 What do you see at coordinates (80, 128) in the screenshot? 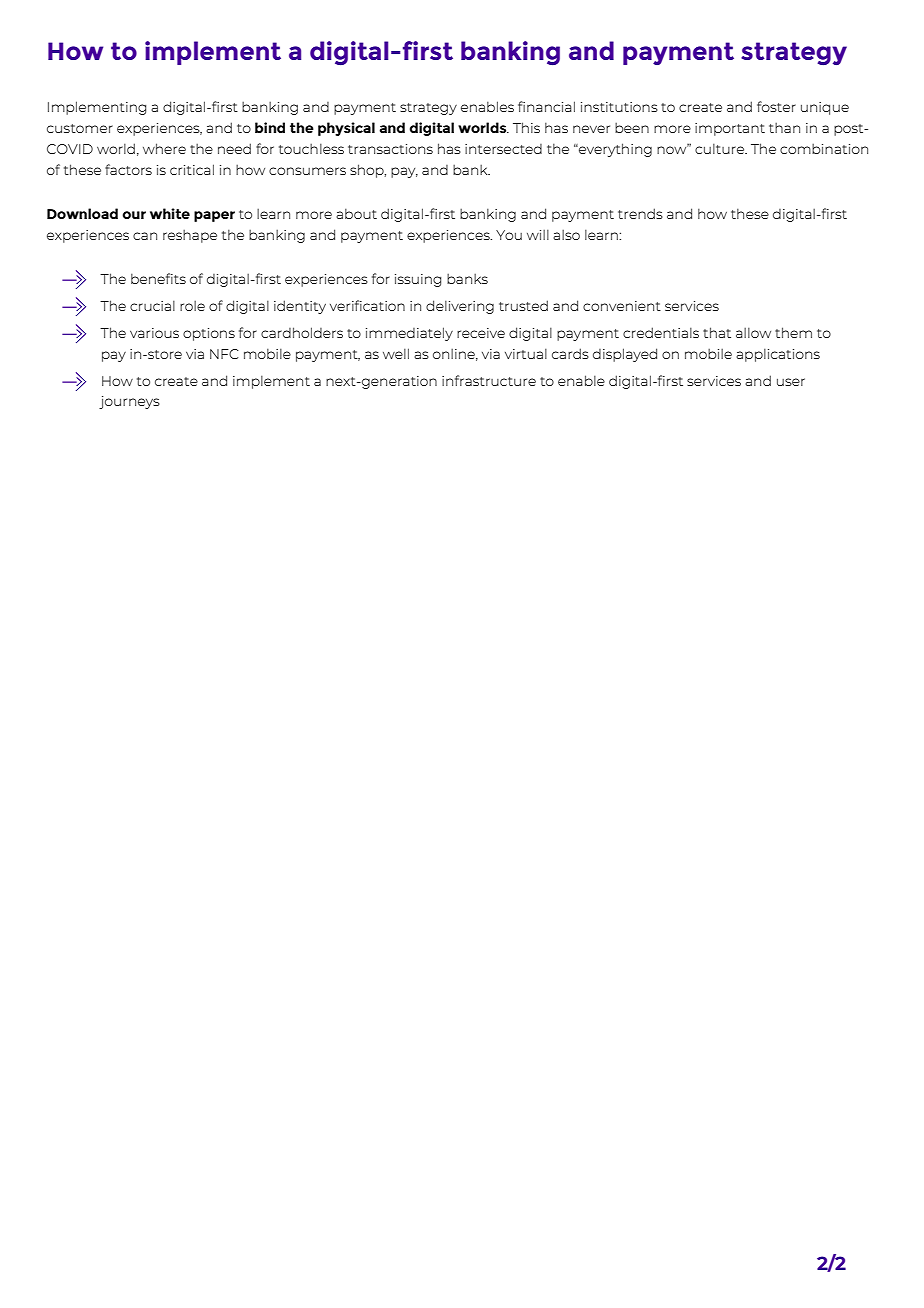
I see `customer` at bounding box center [80, 128].
